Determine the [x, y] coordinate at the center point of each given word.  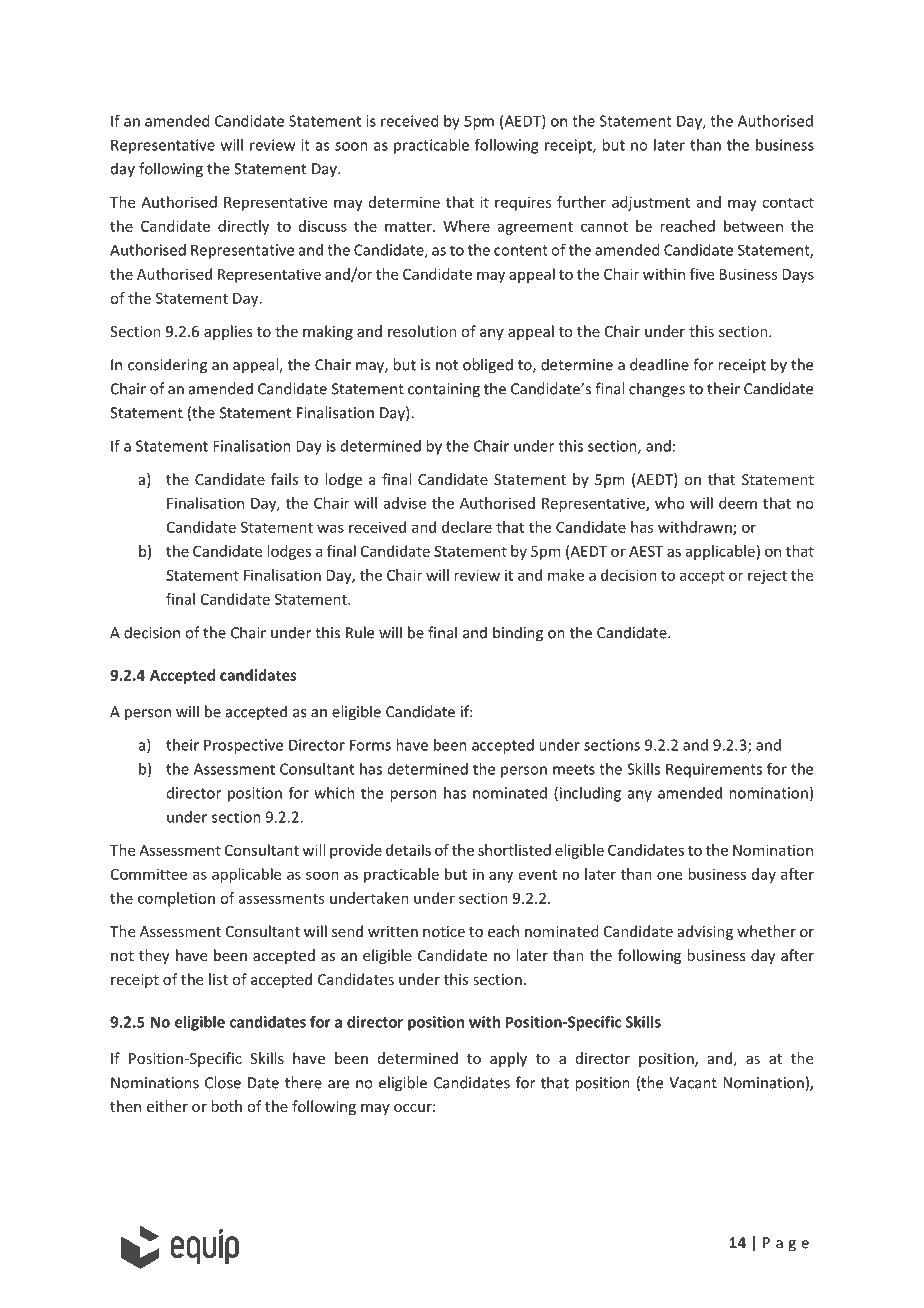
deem [738, 503]
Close [223, 1082]
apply [508, 1059]
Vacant [693, 1083]
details [408, 850]
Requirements [714, 770]
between [753, 226]
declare [467, 527]
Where [466, 226]
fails [284, 479]
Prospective [243, 746]
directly [243, 227]
